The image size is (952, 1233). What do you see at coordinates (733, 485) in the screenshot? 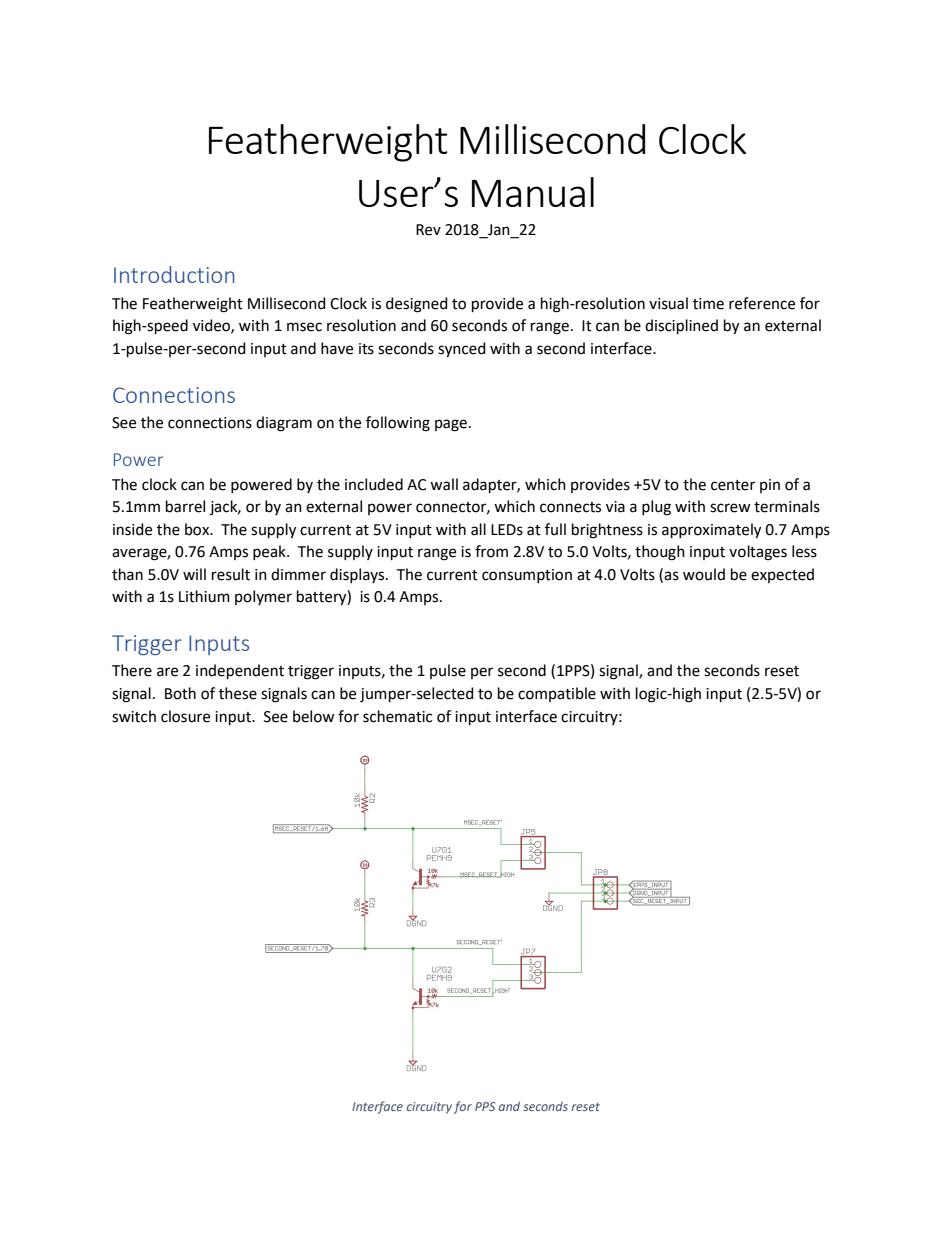
I see `center` at bounding box center [733, 485].
